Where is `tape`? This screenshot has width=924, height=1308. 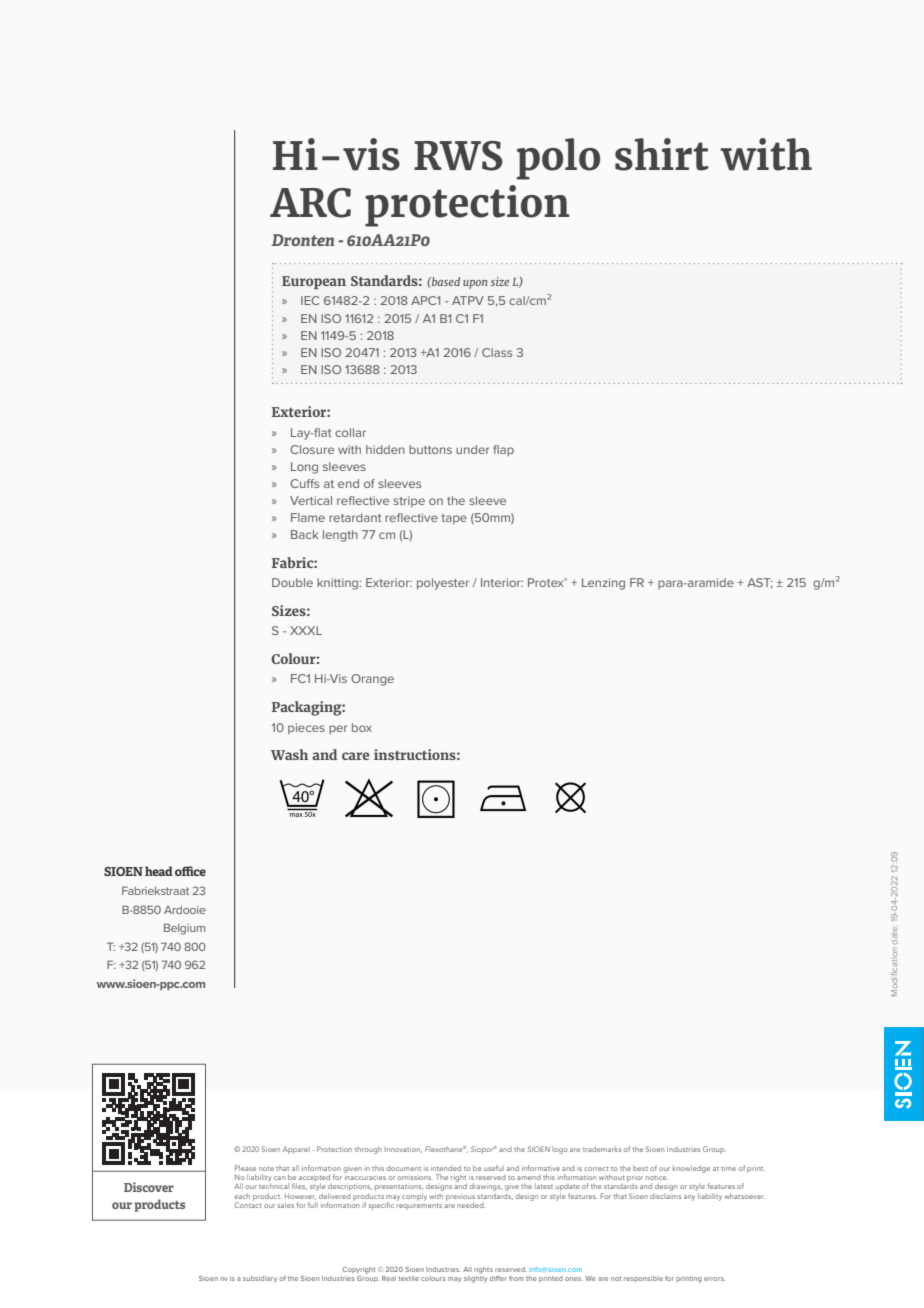 tape is located at coordinates (454, 519).
